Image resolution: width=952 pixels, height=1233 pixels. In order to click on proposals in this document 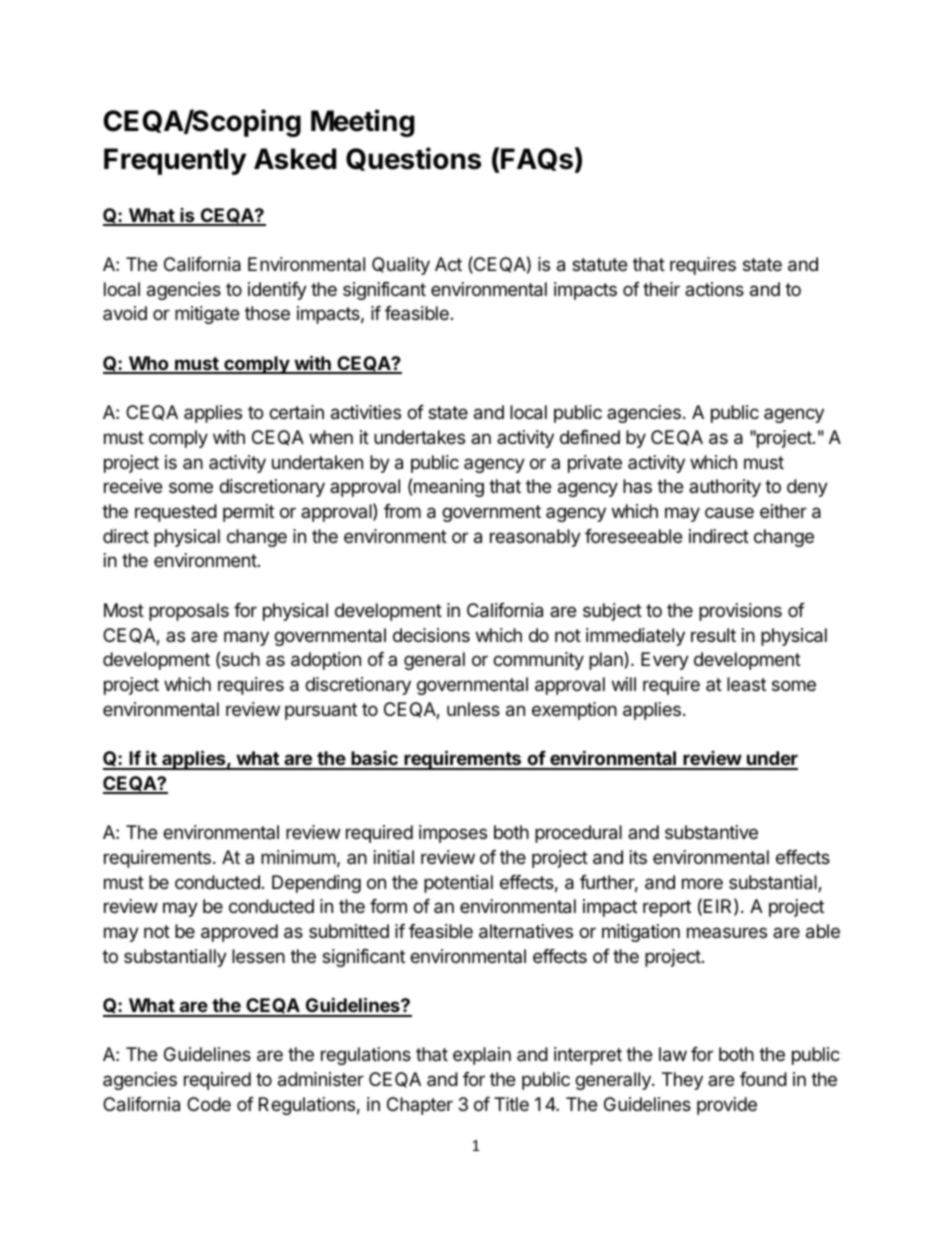, I will do `click(189, 612)`.
